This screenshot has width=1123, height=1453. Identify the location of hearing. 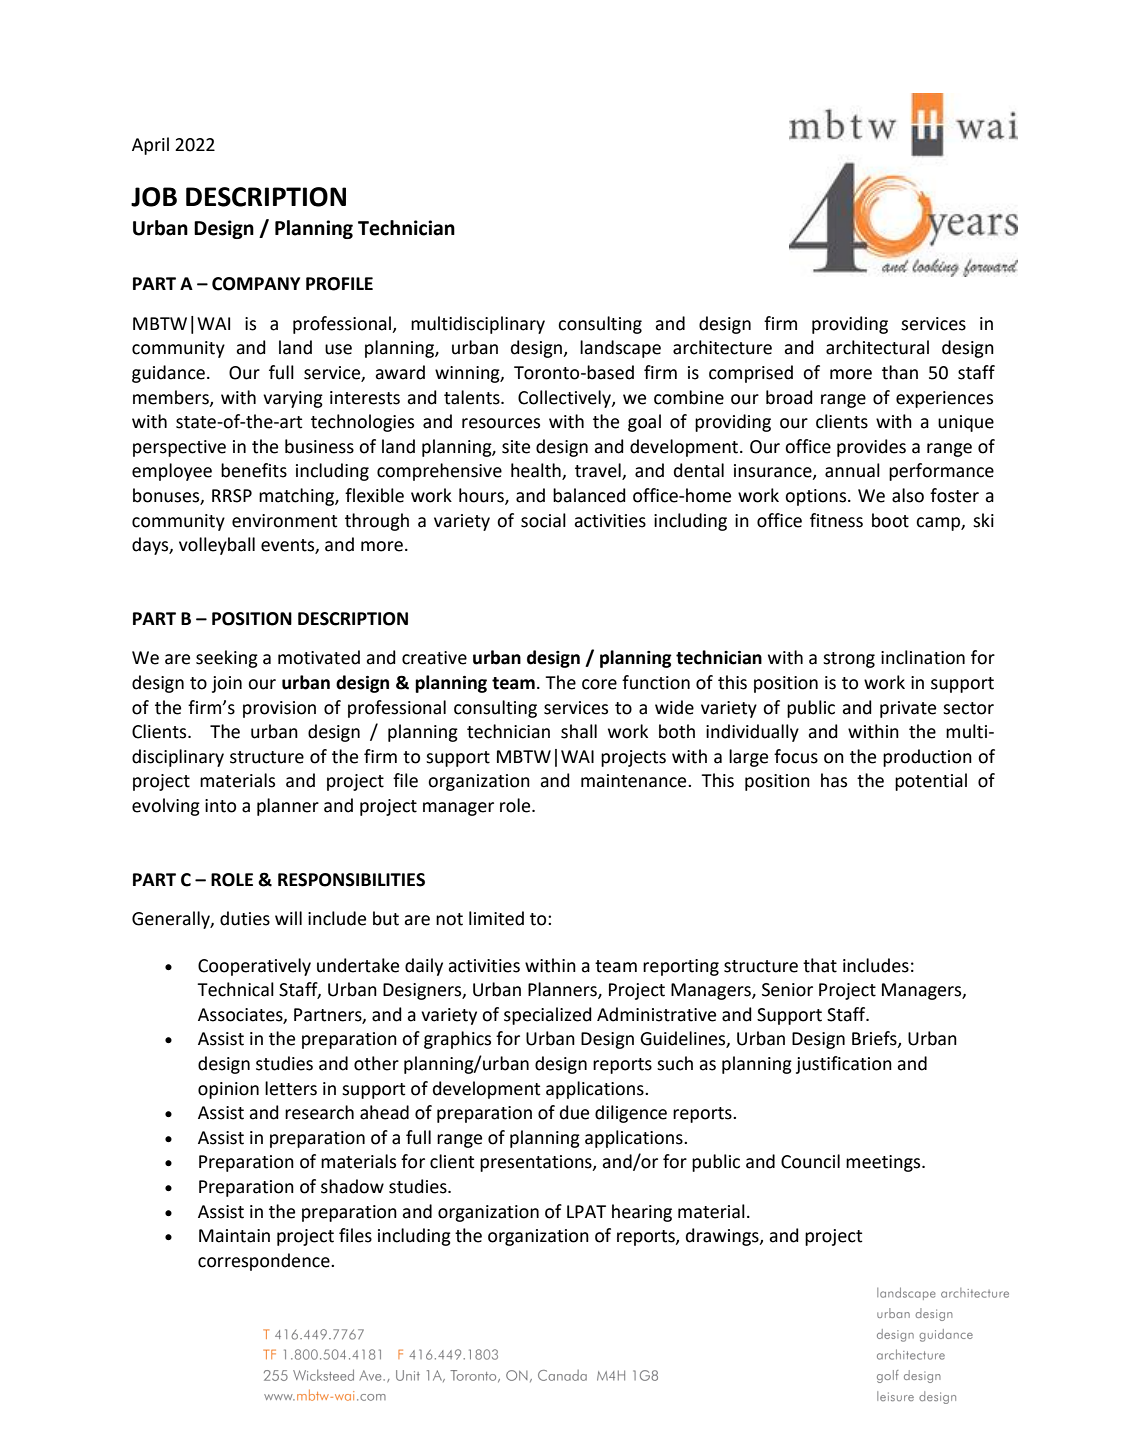
(642, 1213).
